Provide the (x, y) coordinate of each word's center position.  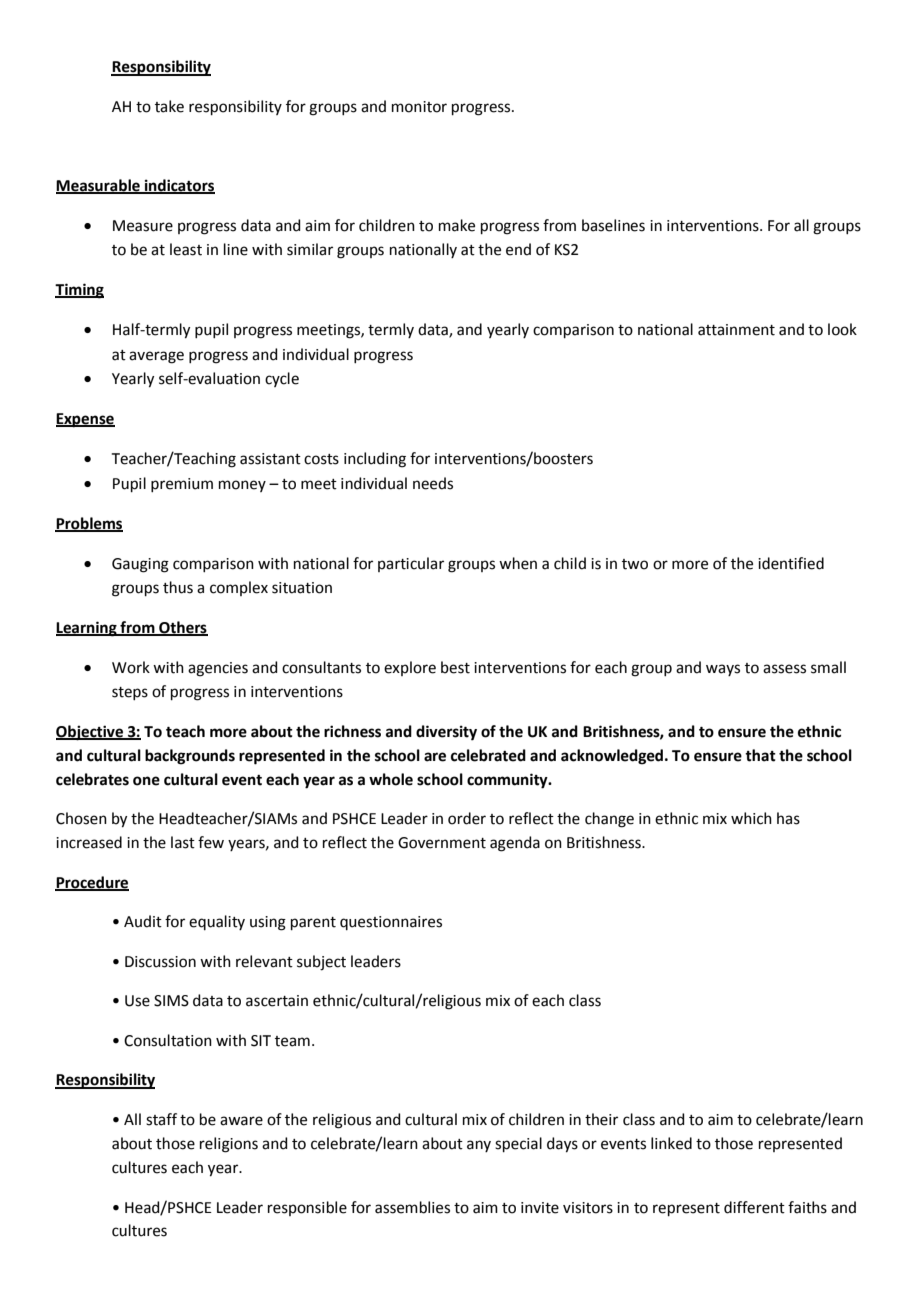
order (467, 818)
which (751, 818)
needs (433, 483)
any (479, 1146)
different (754, 1207)
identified (791, 563)
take (169, 106)
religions (229, 1145)
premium (182, 485)
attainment (736, 330)
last (183, 842)
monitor (419, 107)
